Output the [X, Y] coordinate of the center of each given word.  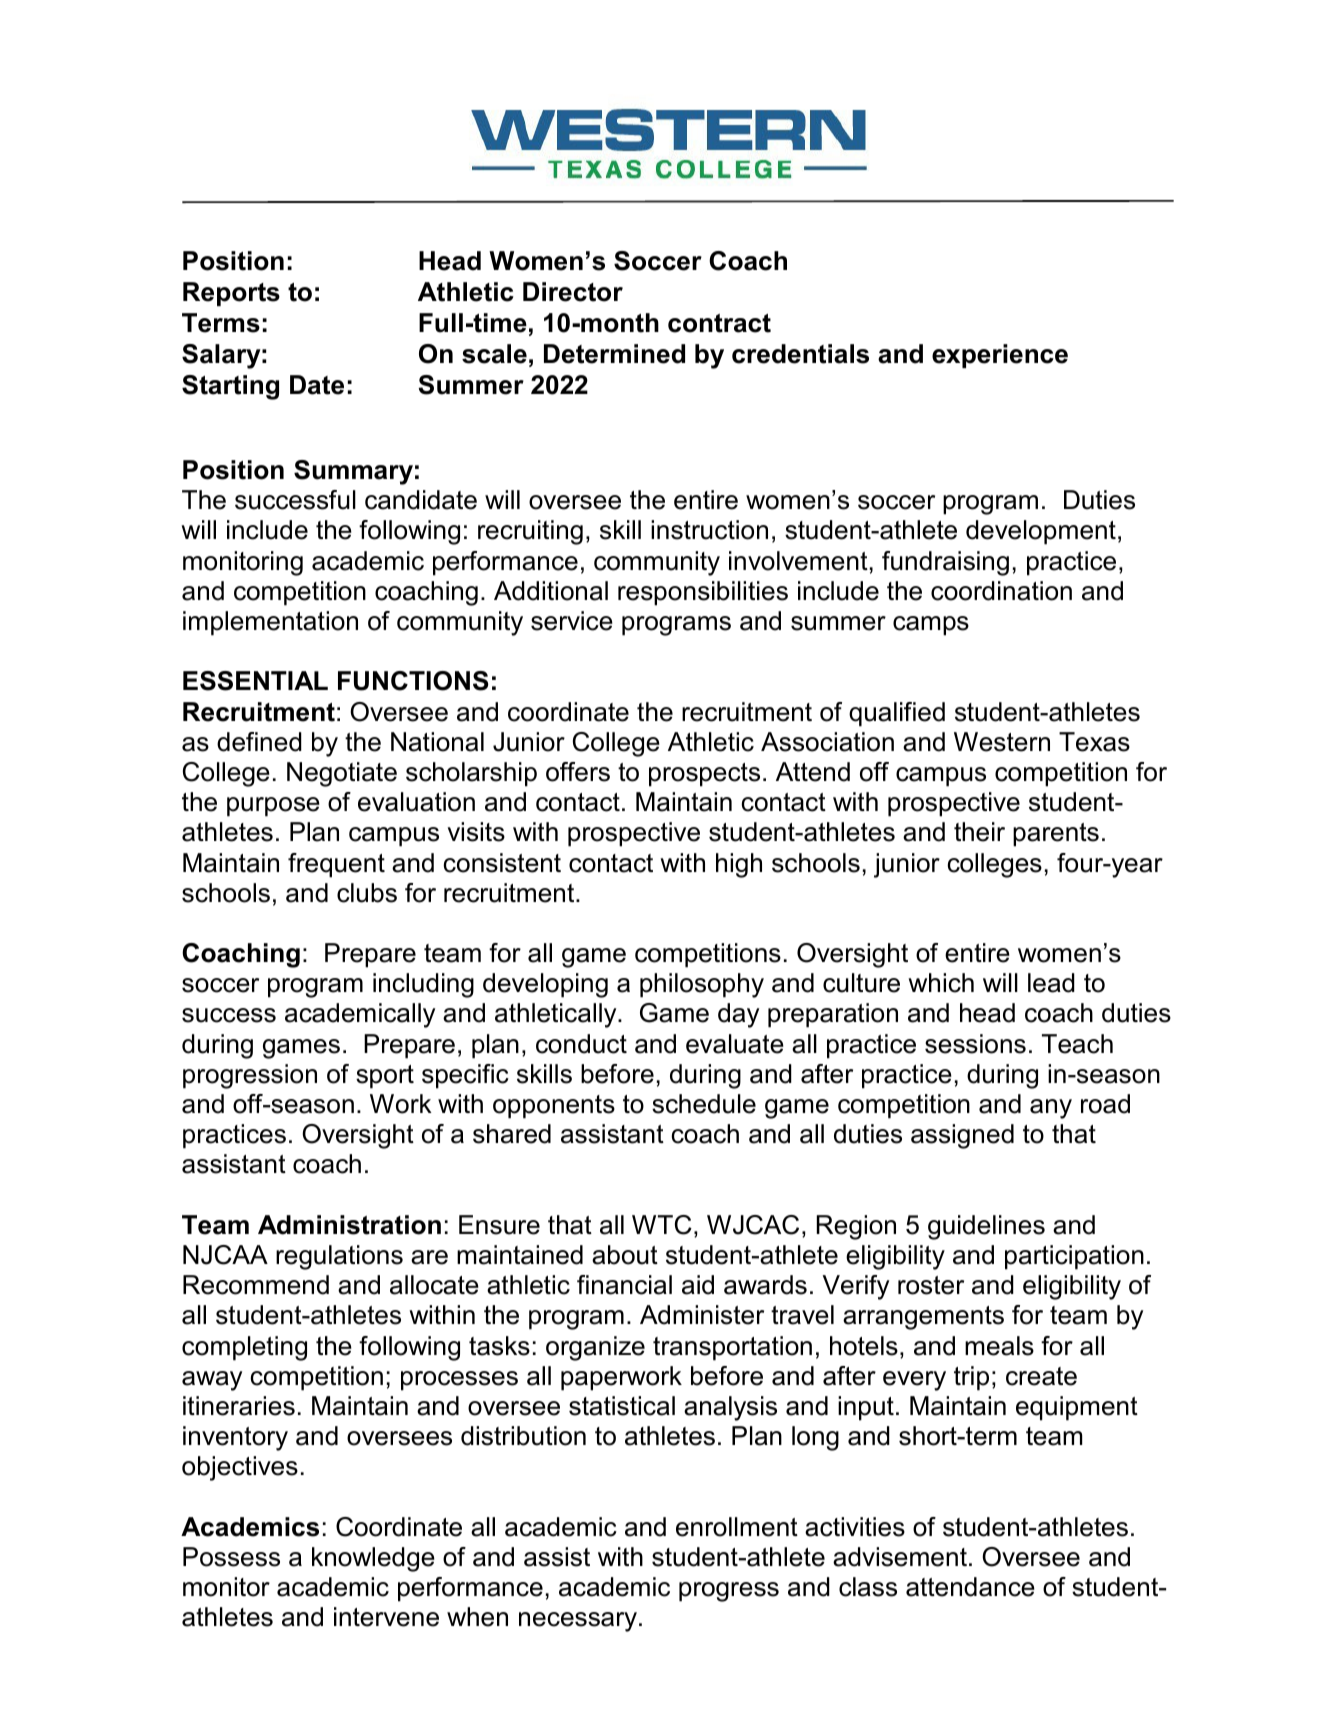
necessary [578, 1622]
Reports [231, 294]
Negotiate [342, 774]
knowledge [373, 1559]
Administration [349, 1225]
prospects [704, 775]
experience [1000, 356]
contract [719, 323]
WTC [662, 1225]
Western [1002, 742]
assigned [962, 1136]
